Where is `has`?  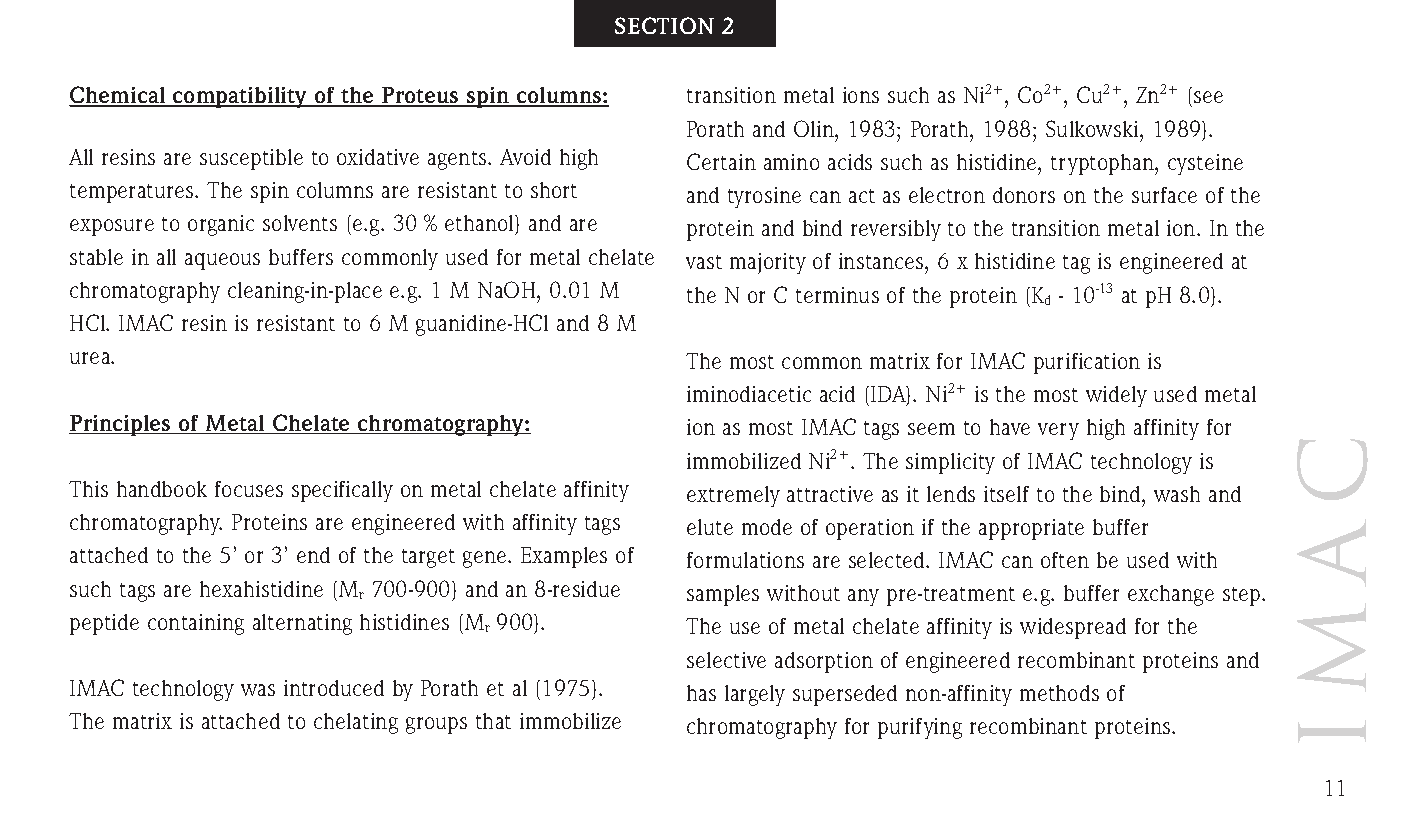 has is located at coordinates (701, 693).
